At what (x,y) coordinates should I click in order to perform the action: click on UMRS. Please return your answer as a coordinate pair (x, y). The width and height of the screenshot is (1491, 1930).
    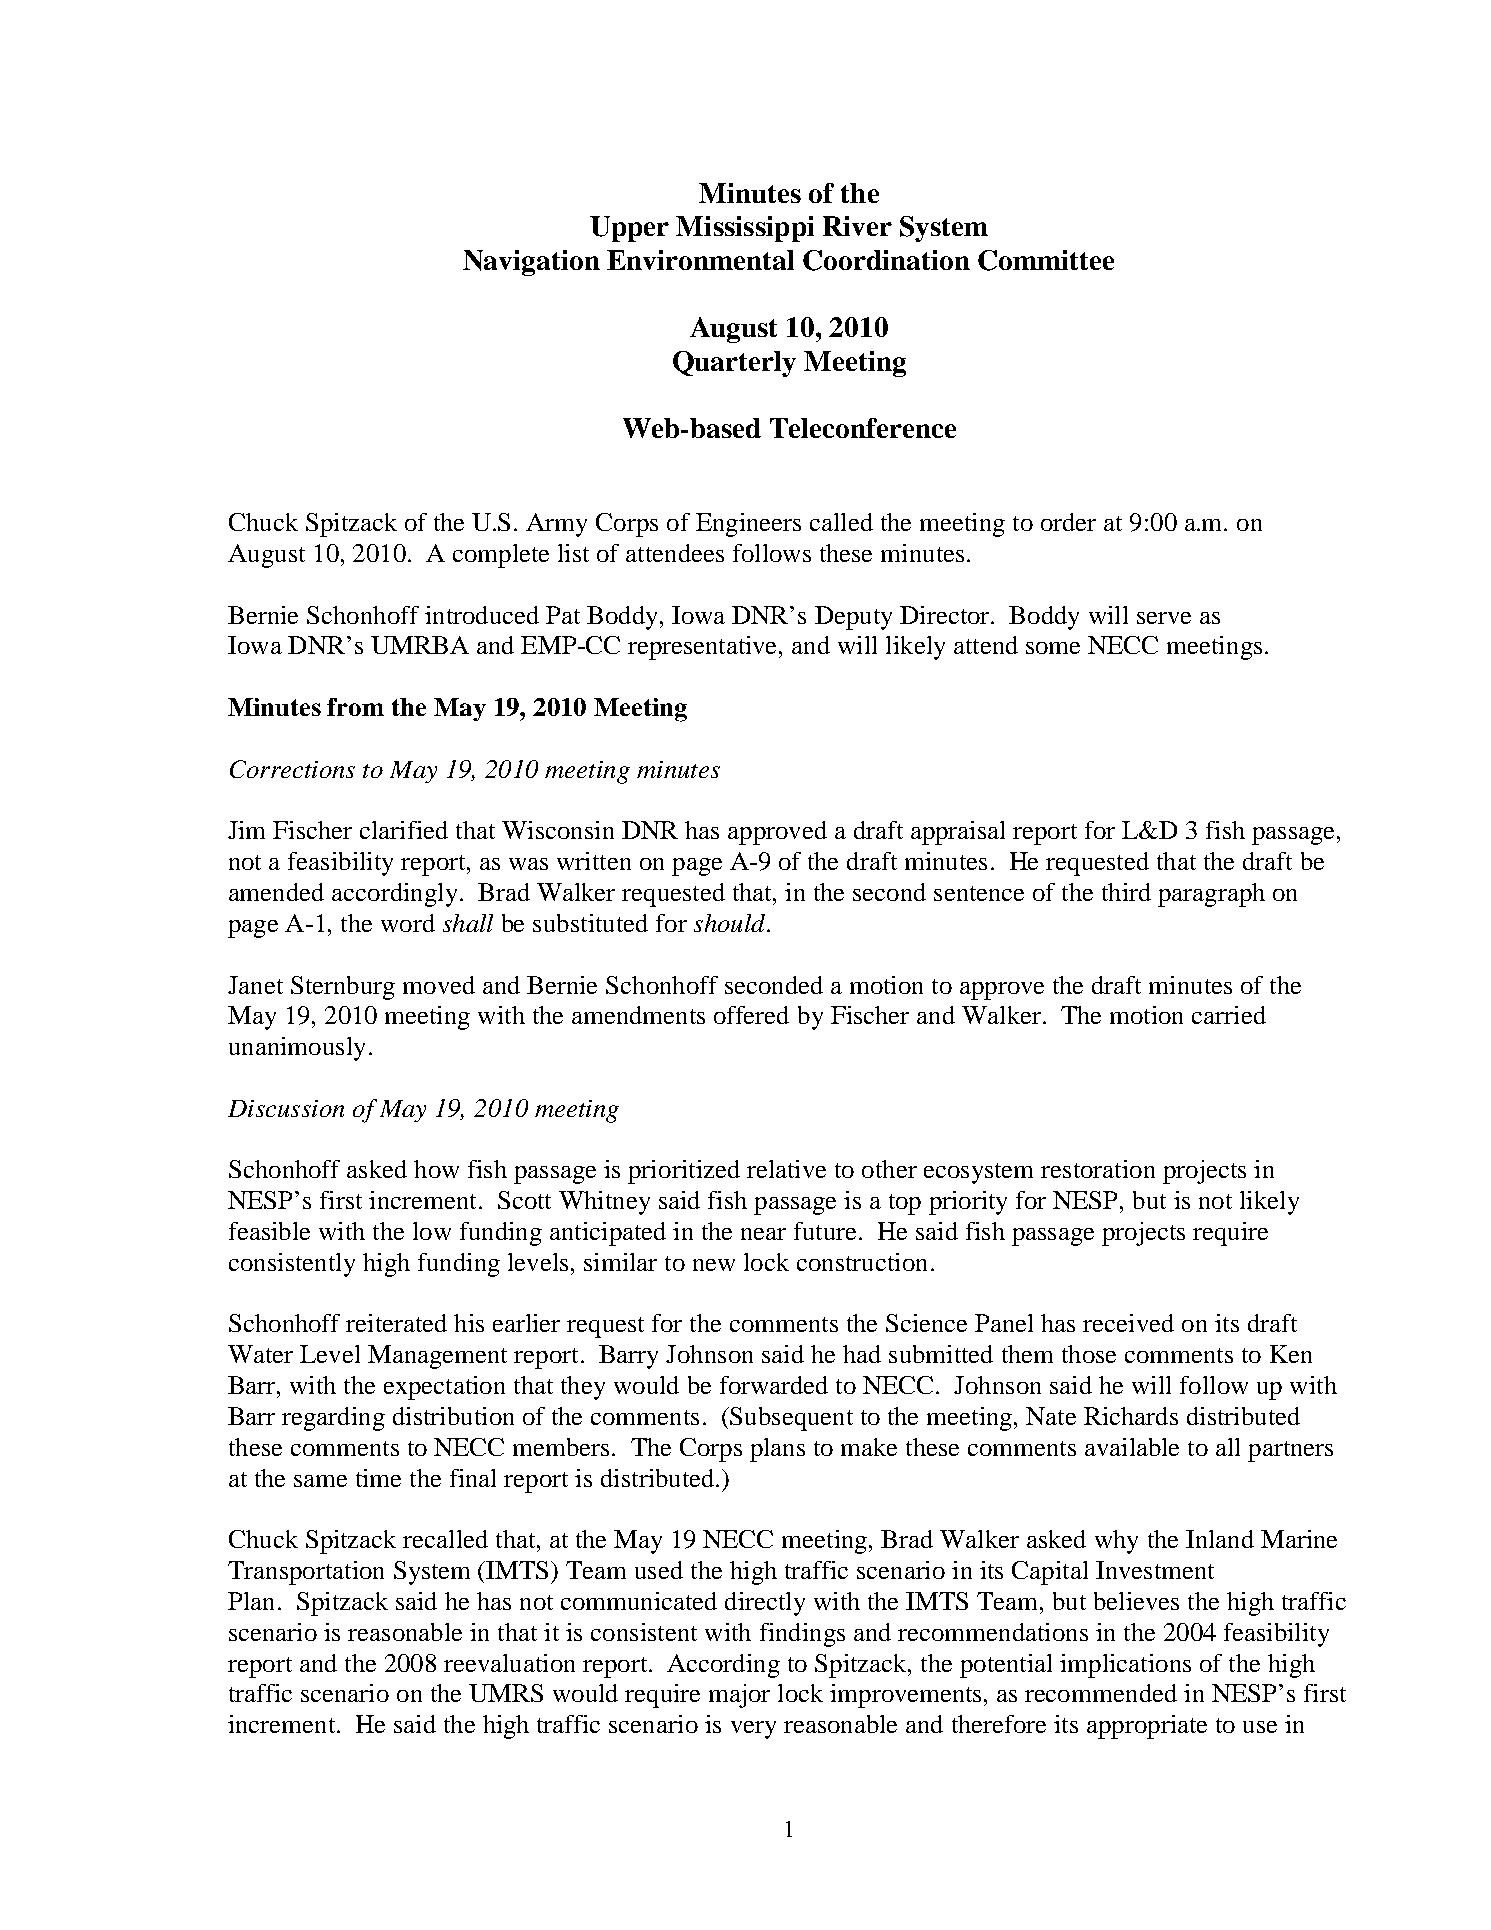
    Looking at the image, I should click on (506, 1693).
